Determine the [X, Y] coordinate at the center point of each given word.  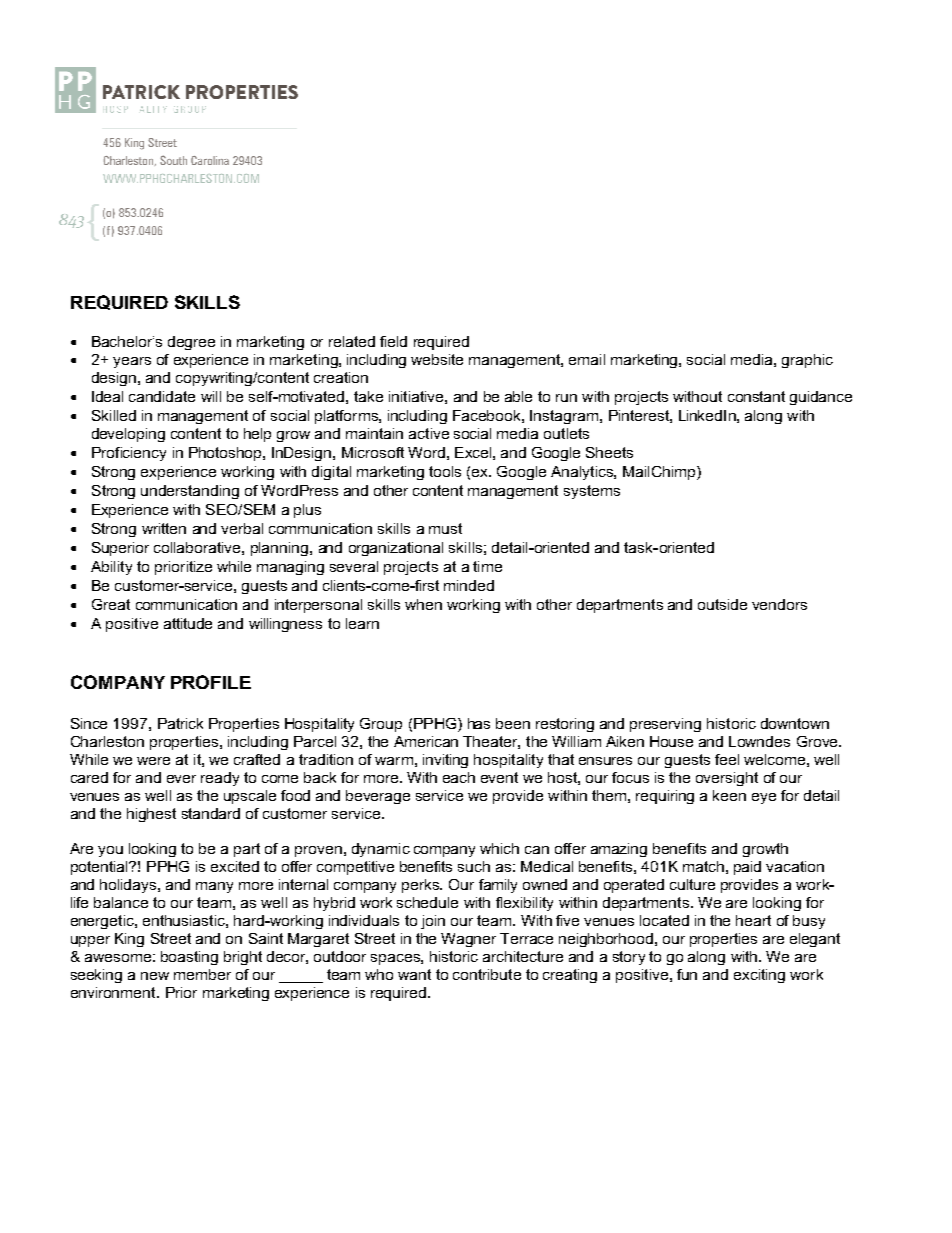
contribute [487, 974]
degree [191, 343]
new [155, 976]
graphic [807, 361]
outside [722, 604]
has [479, 723]
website [437, 359]
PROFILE [211, 682]
